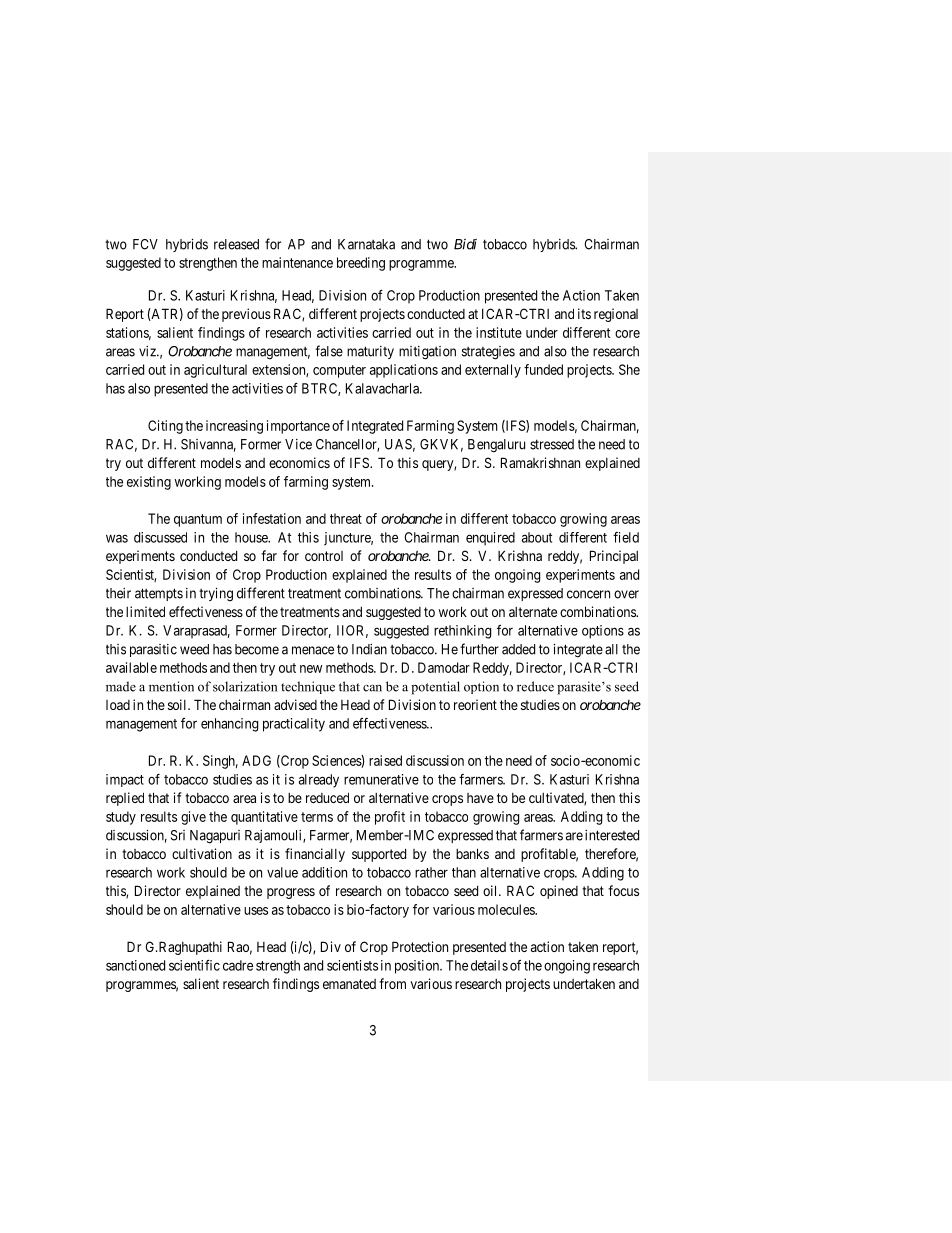 This image has width=952, height=1233. What do you see at coordinates (198, 520) in the image?
I see `quantum` at bounding box center [198, 520].
